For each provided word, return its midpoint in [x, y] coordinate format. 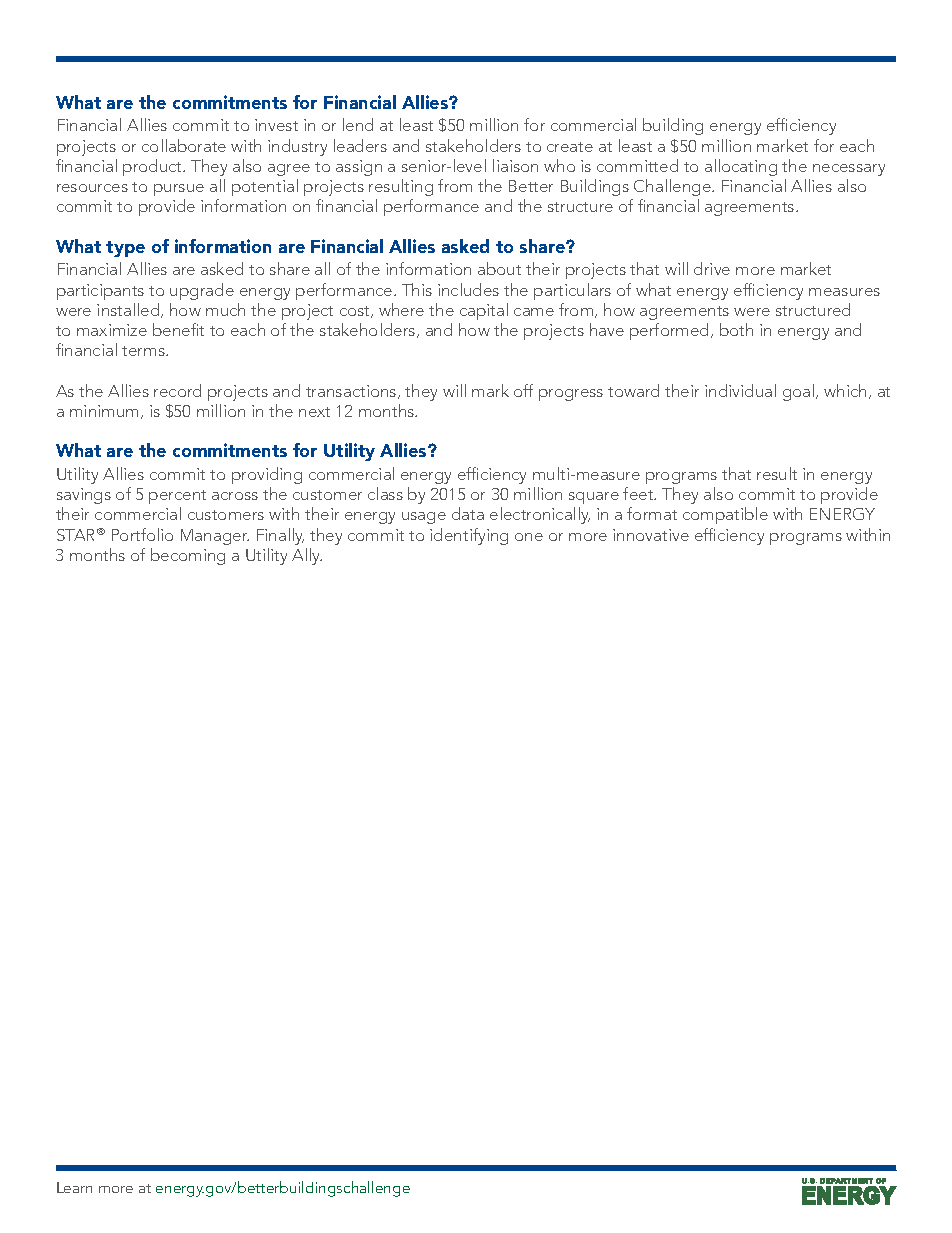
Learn [74, 1187]
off [523, 390]
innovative [651, 535]
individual [740, 390]
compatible [725, 515]
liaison [515, 165]
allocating [741, 167]
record [177, 390]
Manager [215, 537]
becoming [188, 556]
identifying [469, 536]
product [154, 167]
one [529, 537]
